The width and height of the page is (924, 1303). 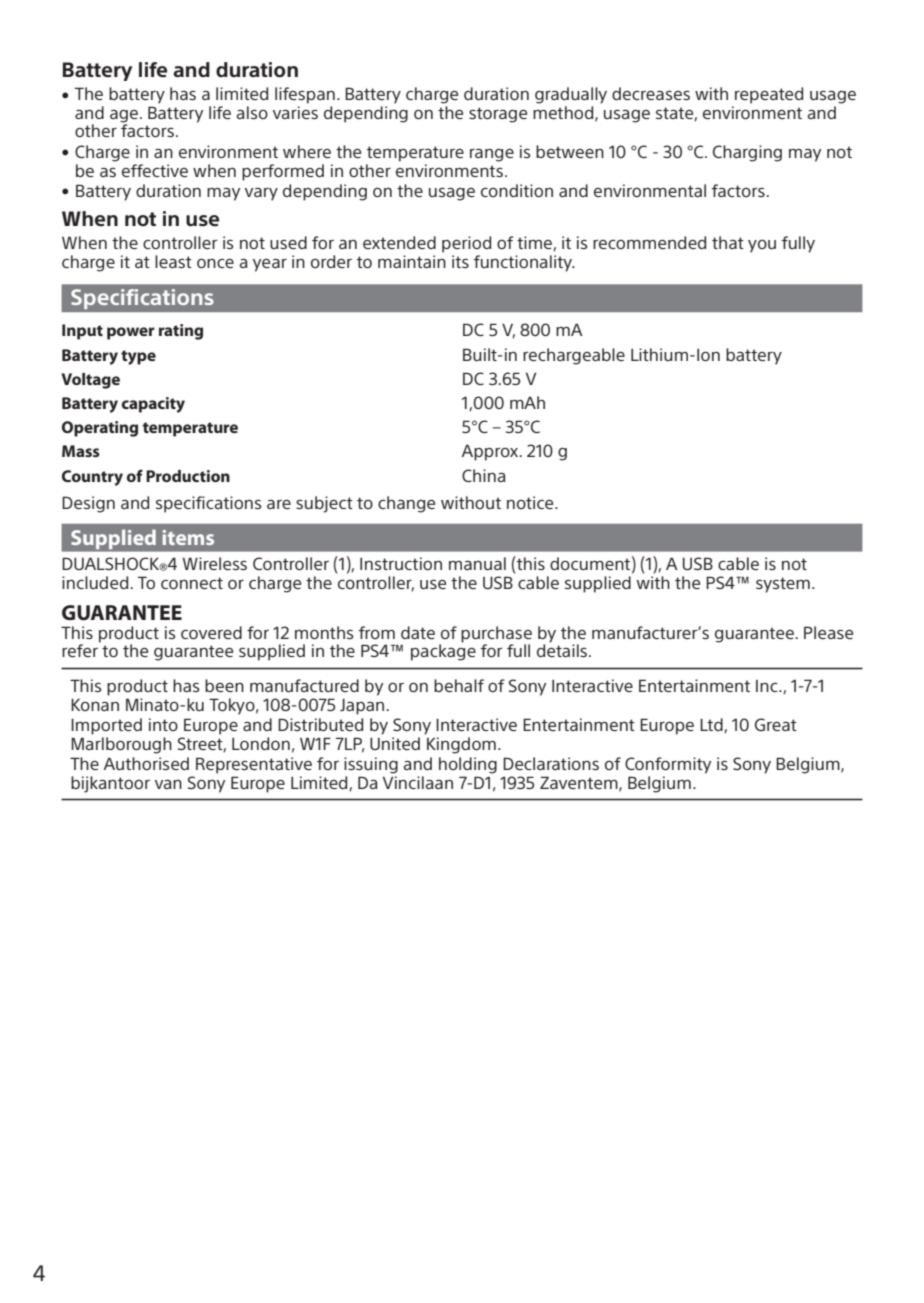 What do you see at coordinates (477, 563) in the page?
I see `manual` at bounding box center [477, 563].
